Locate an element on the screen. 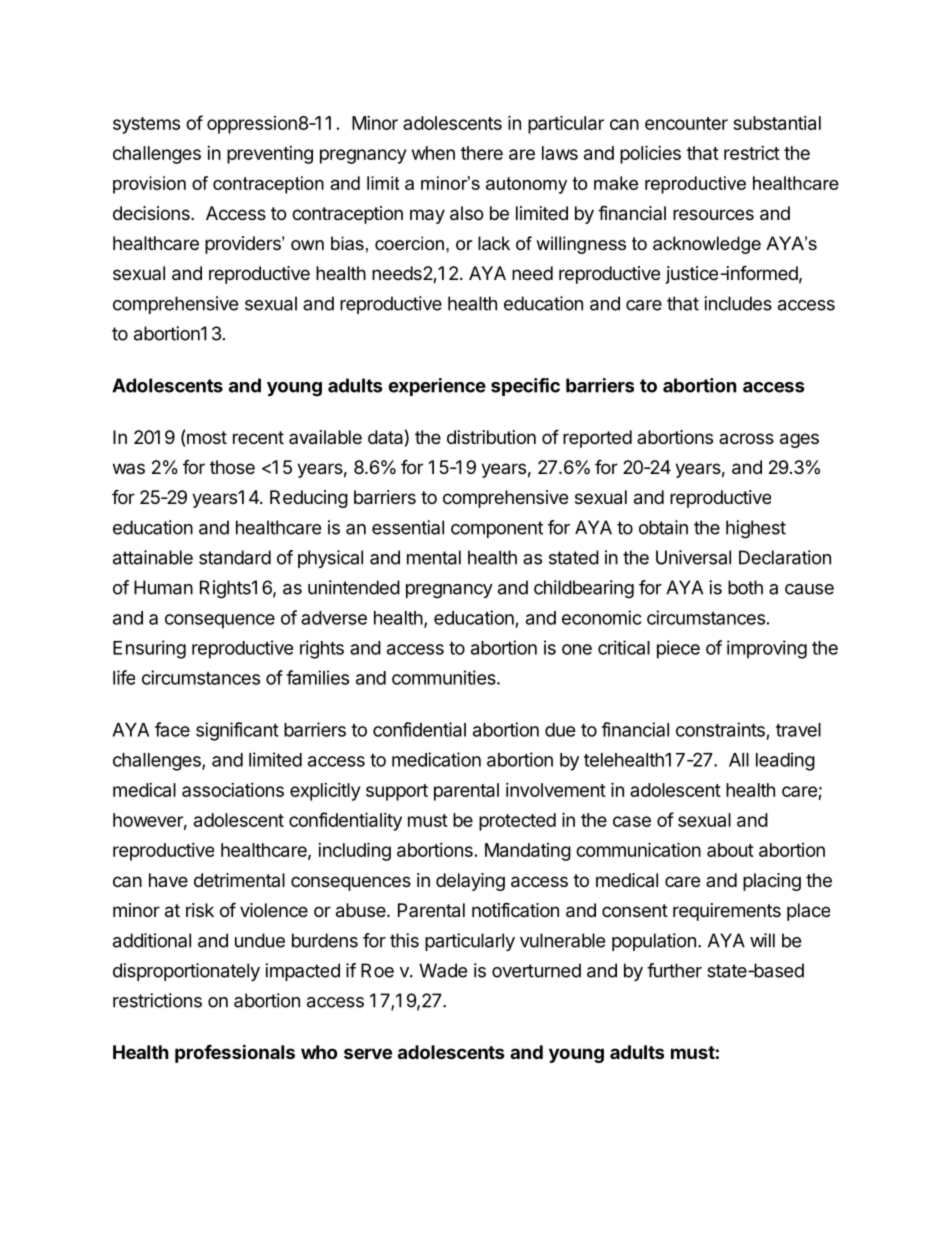  associations is located at coordinates (233, 790).
